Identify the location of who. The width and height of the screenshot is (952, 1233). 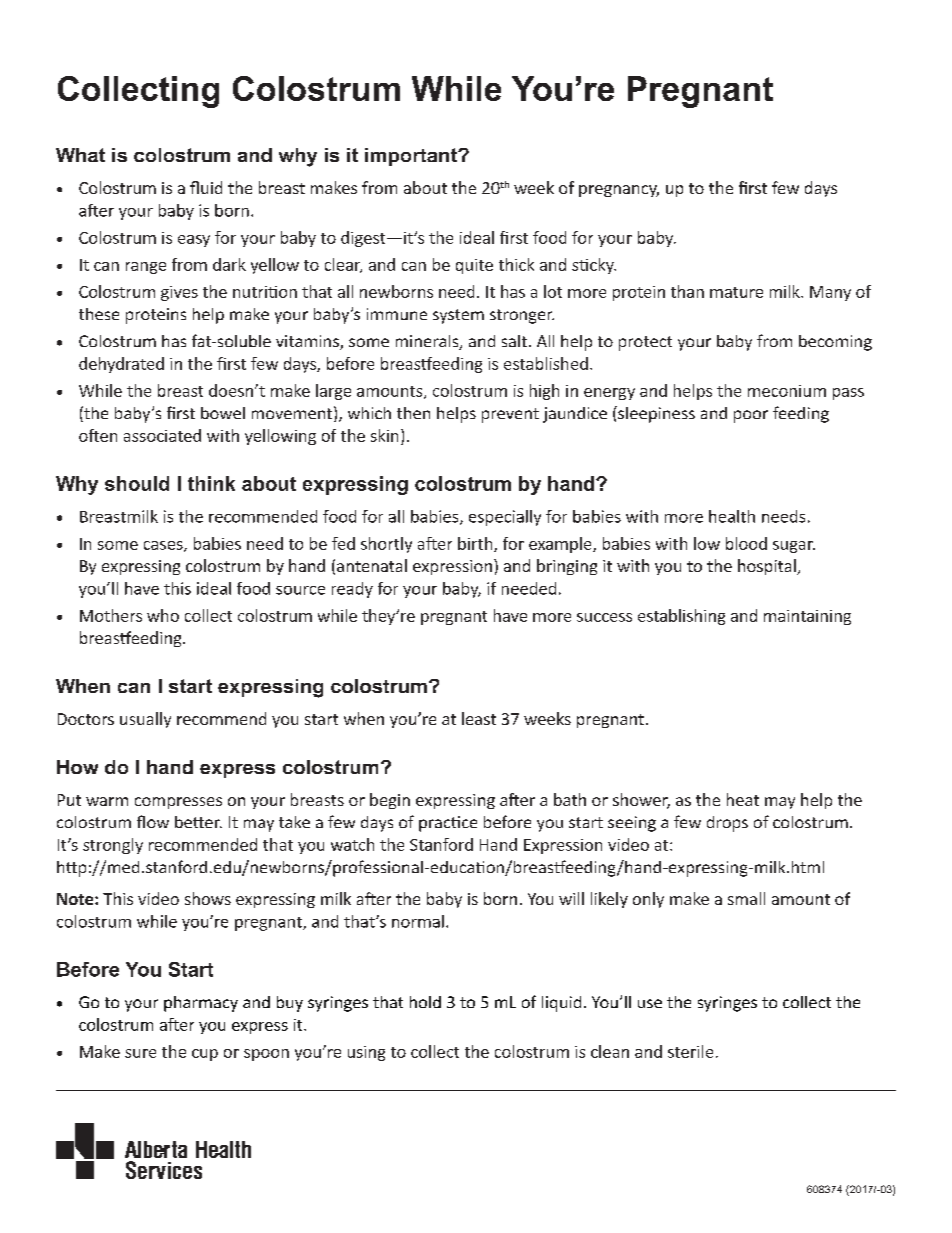
(163, 615).
